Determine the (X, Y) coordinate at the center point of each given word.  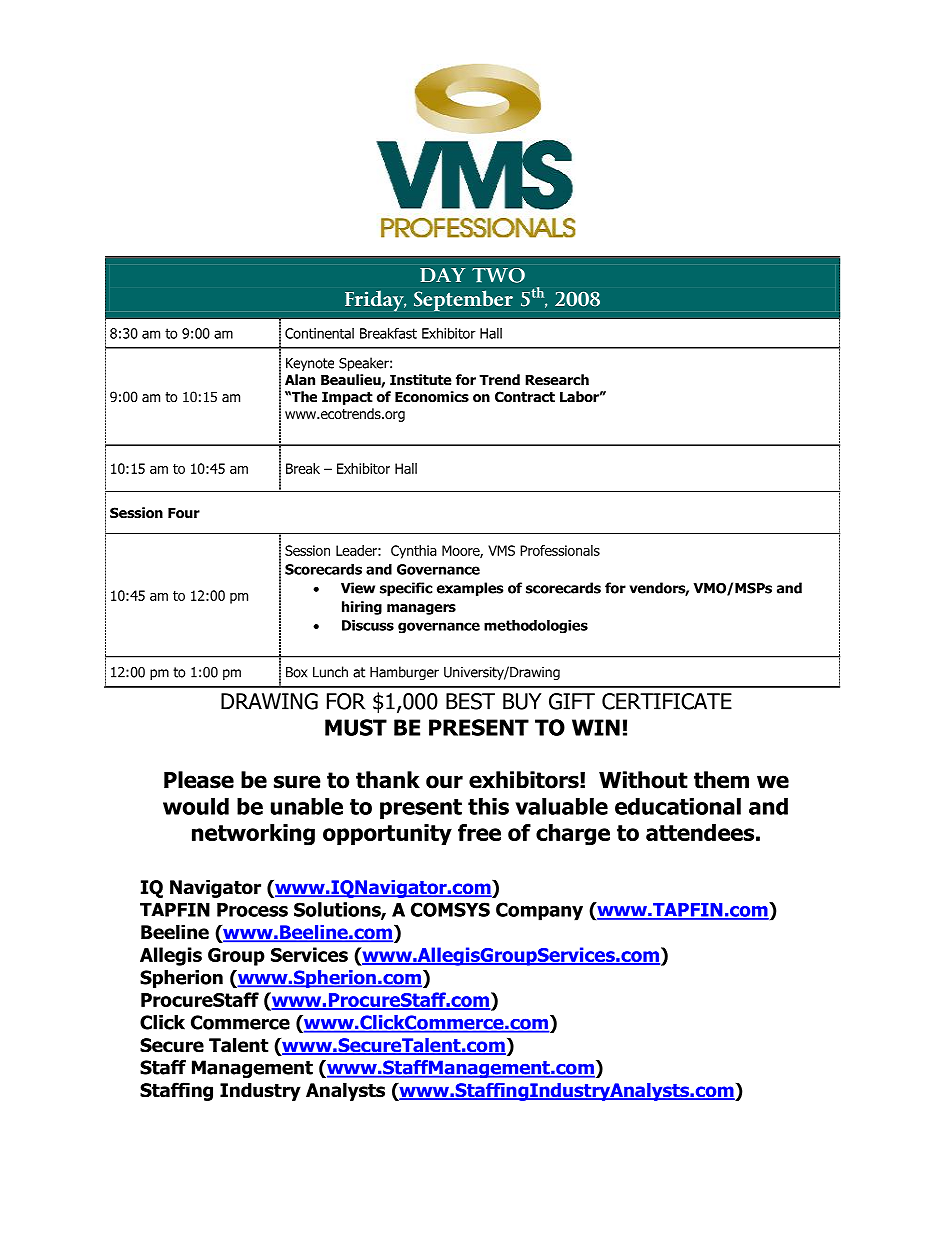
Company (539, 911)
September (463, 301)
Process (252, 910)
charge (573, 835)
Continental (319, 333)
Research (557, 380)
